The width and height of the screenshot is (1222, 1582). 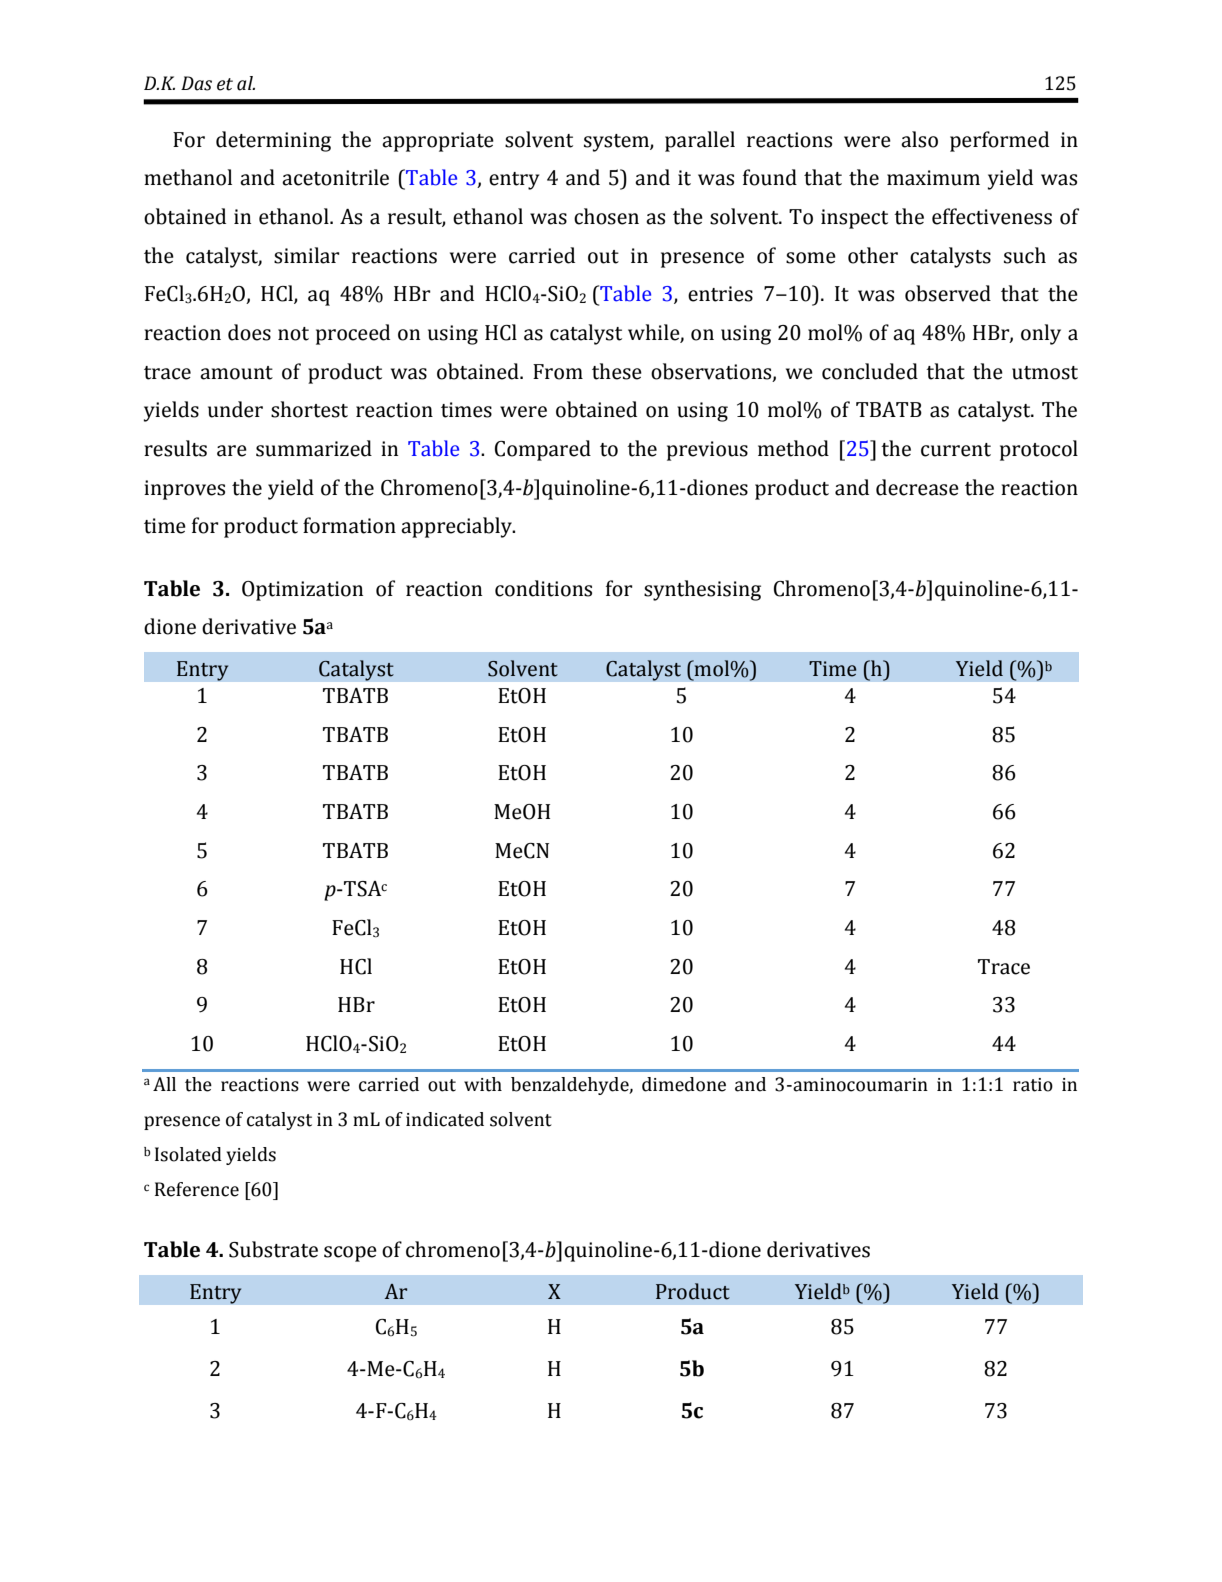 I want to click on Substrate, so click(x=273, y=1249).
